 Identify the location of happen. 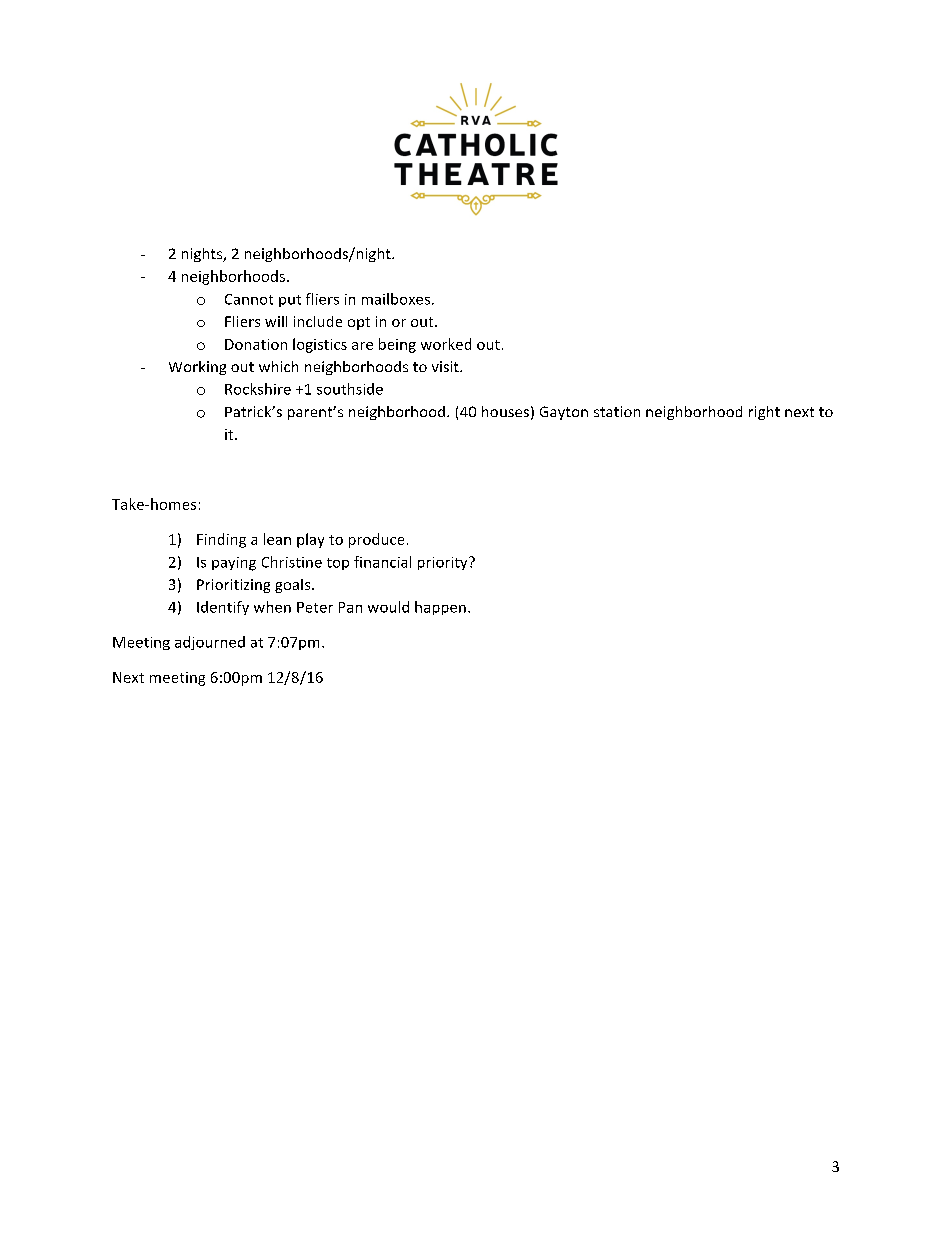
(440, 608).
